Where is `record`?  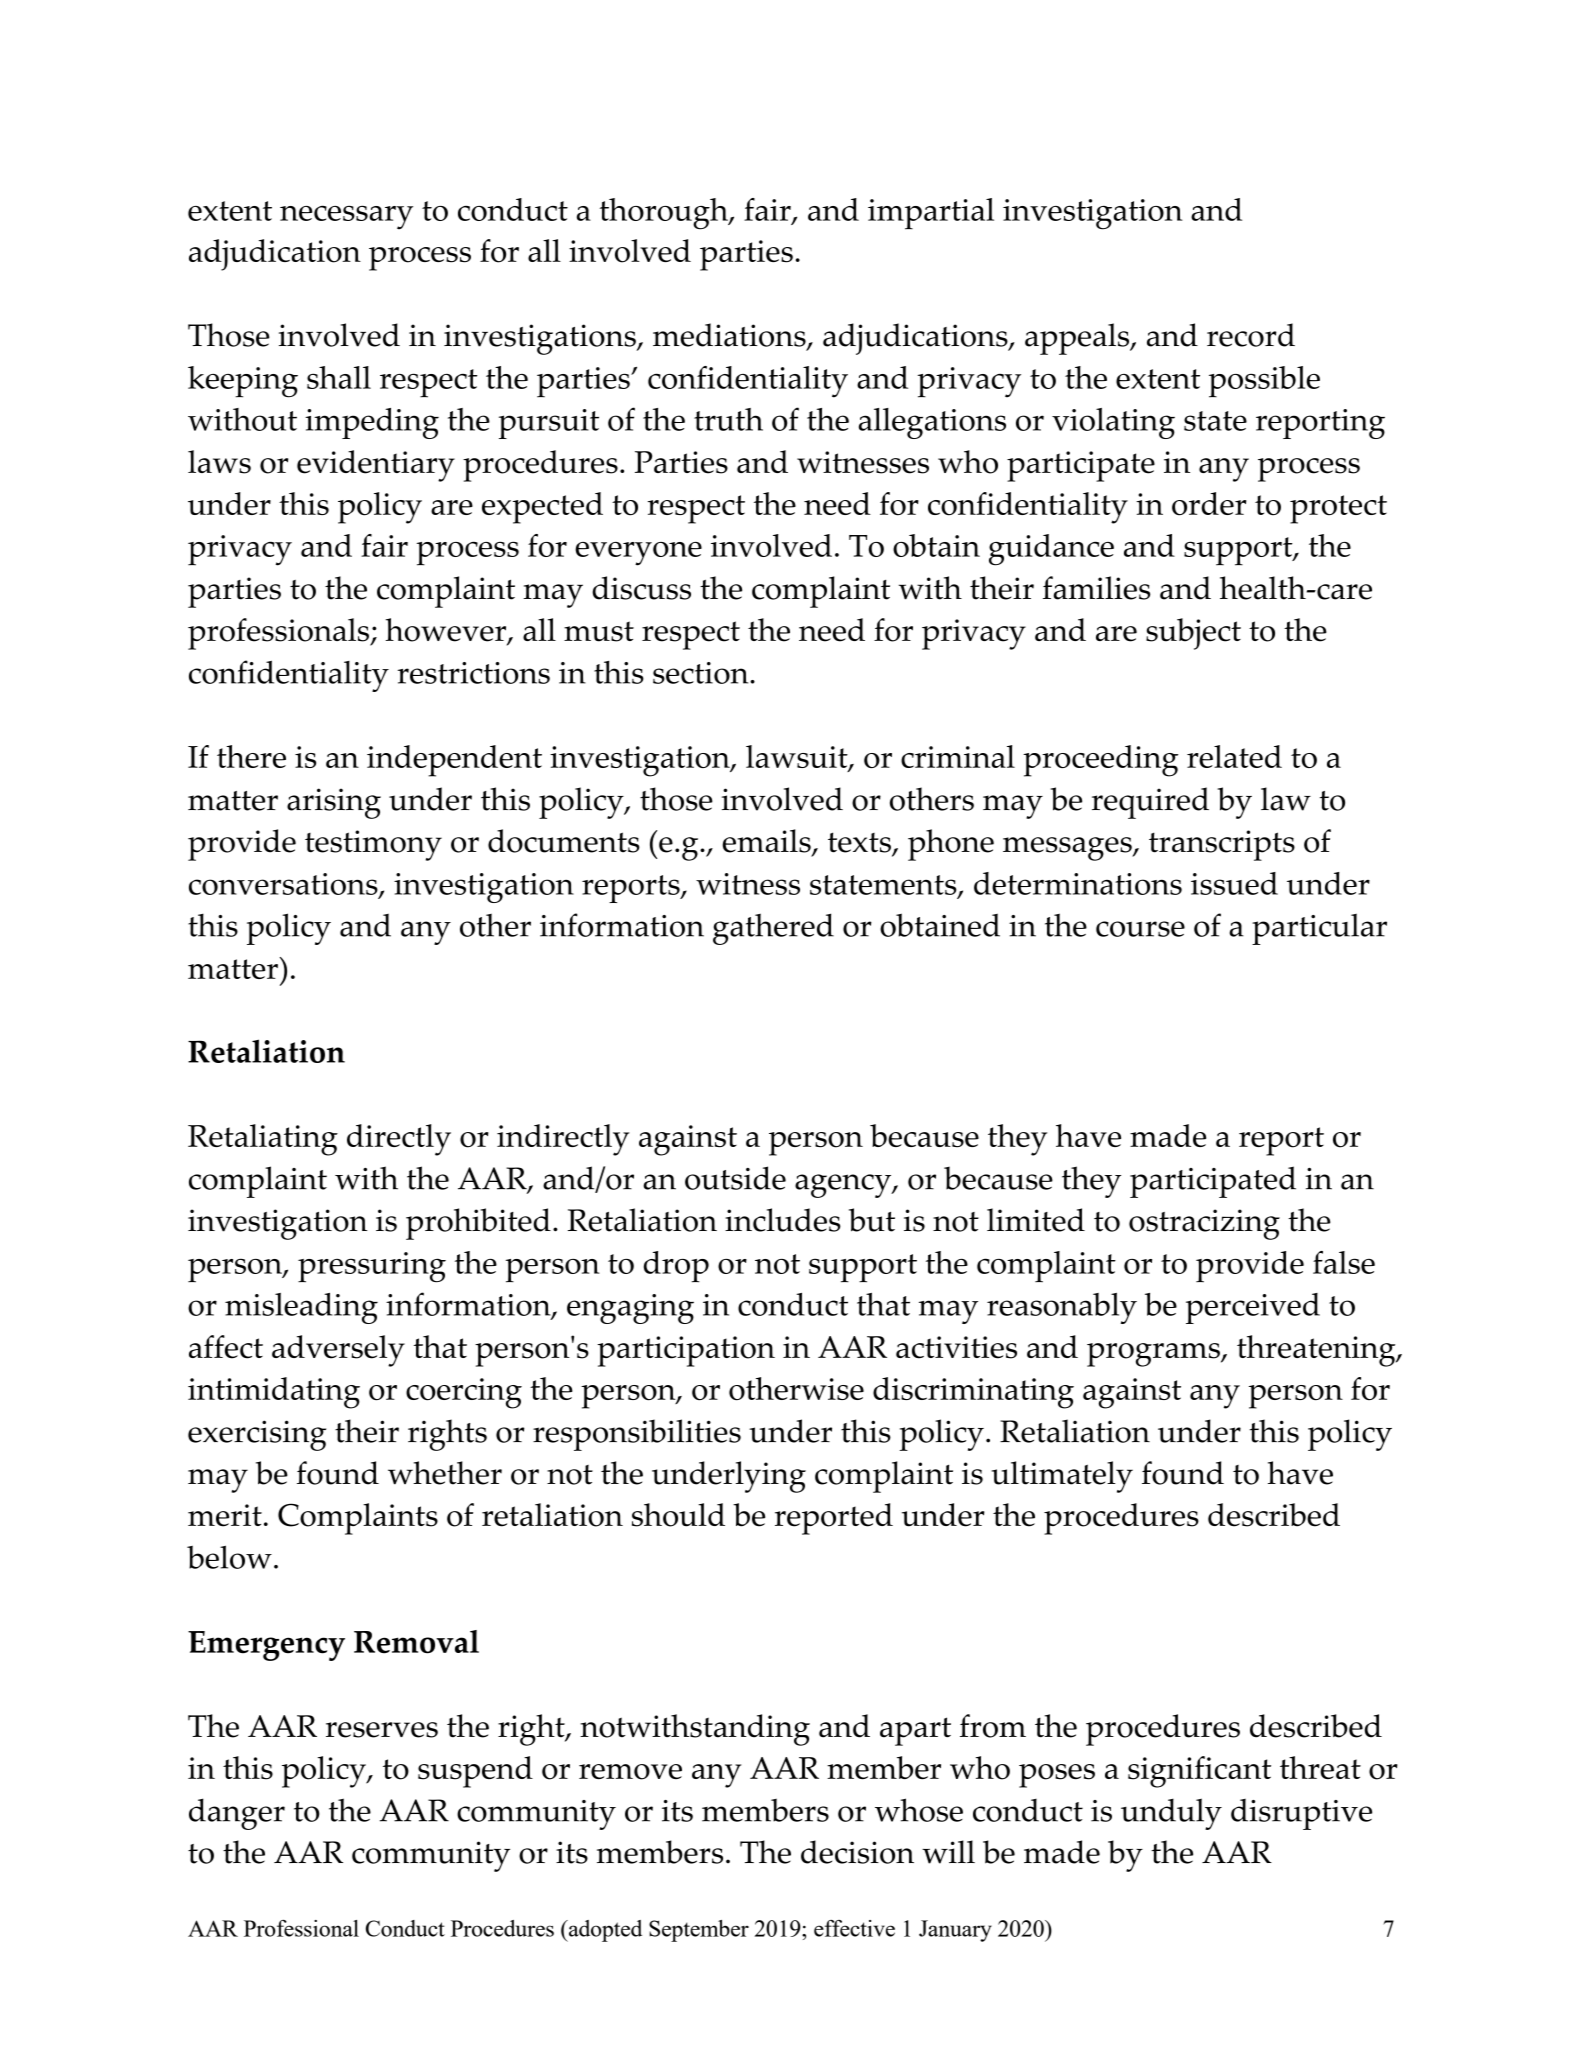
record is located at coordinates (1251, 335).
